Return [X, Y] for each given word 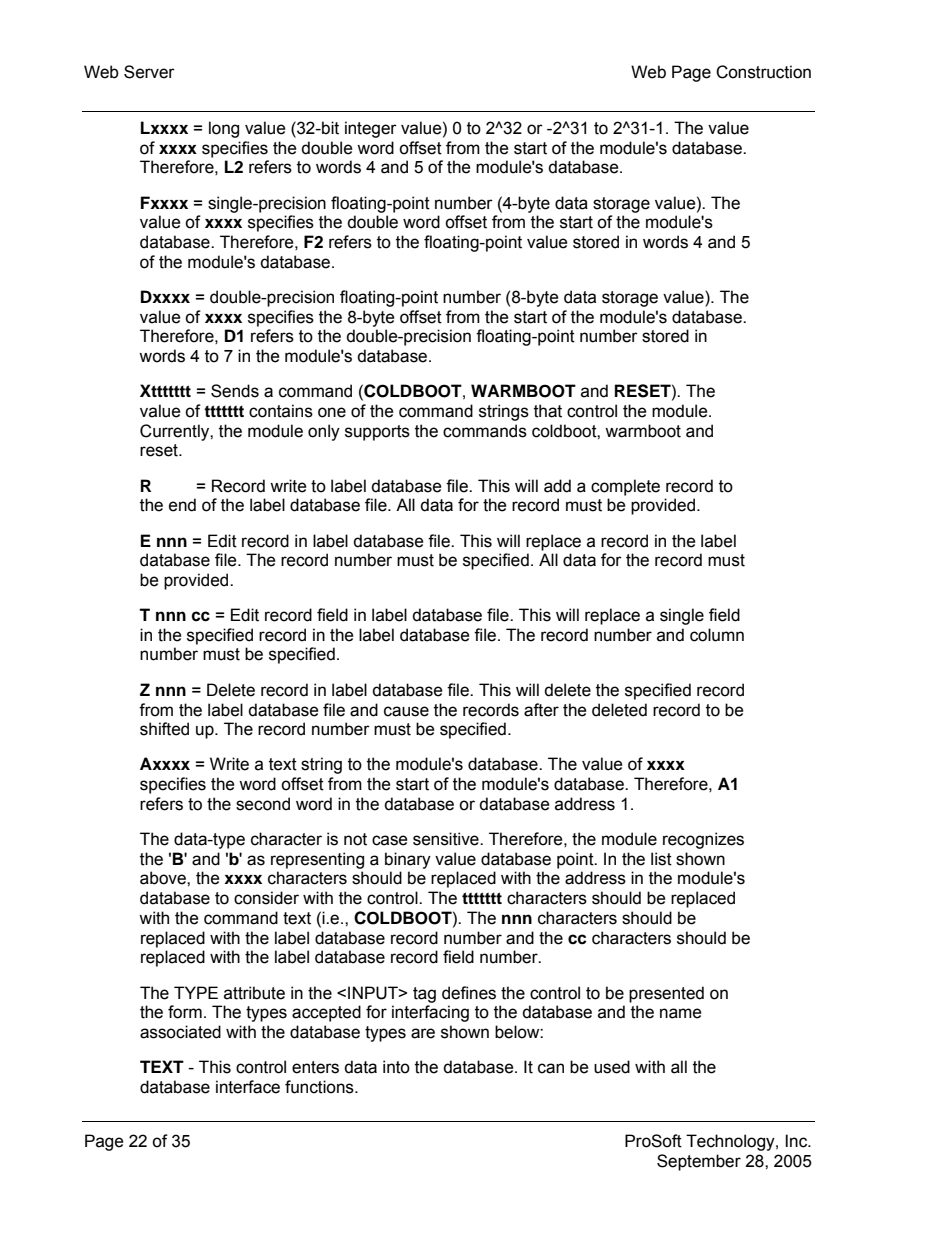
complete [625, 487]
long [224, 129]
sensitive [447, 839]
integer [371, 129]
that [548, 411]
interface [248, 1087]
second [263, 804]
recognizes [703, 840]
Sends [235, 391]
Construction [763, 72]
